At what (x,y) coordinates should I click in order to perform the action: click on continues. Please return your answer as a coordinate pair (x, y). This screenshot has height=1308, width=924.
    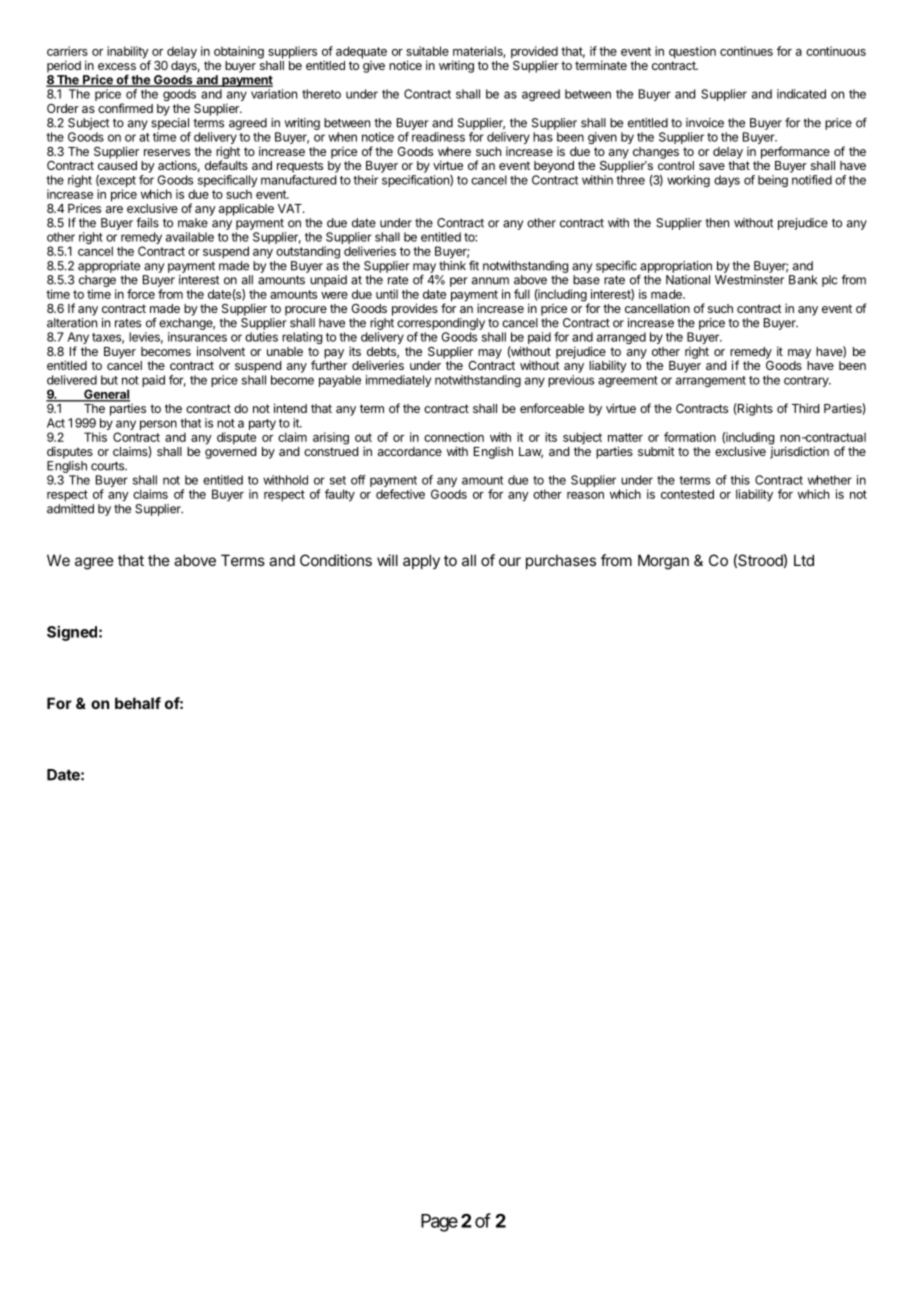
    Looking at the image, I should click on (746, 51).
